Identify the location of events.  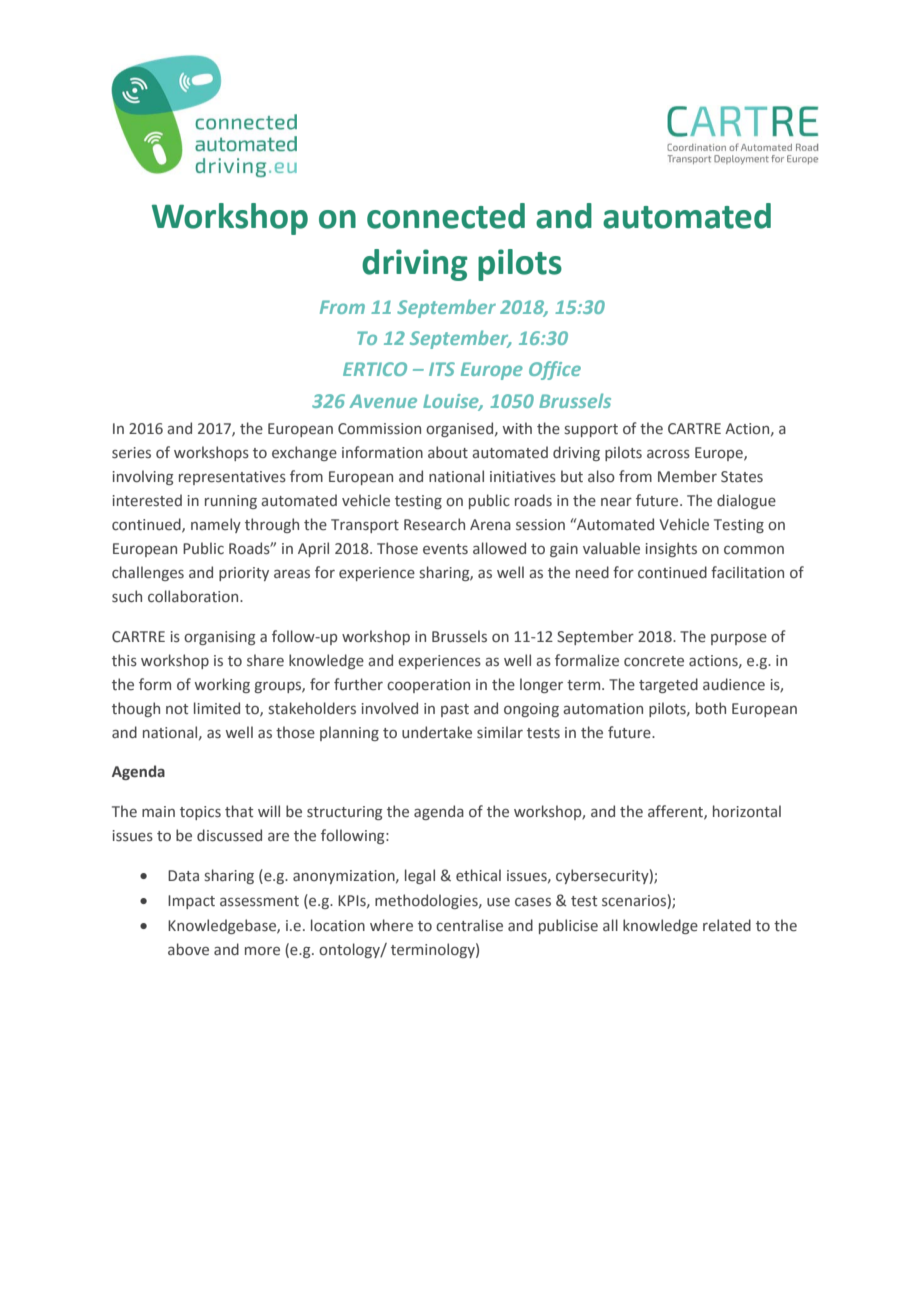
(445, 549).
